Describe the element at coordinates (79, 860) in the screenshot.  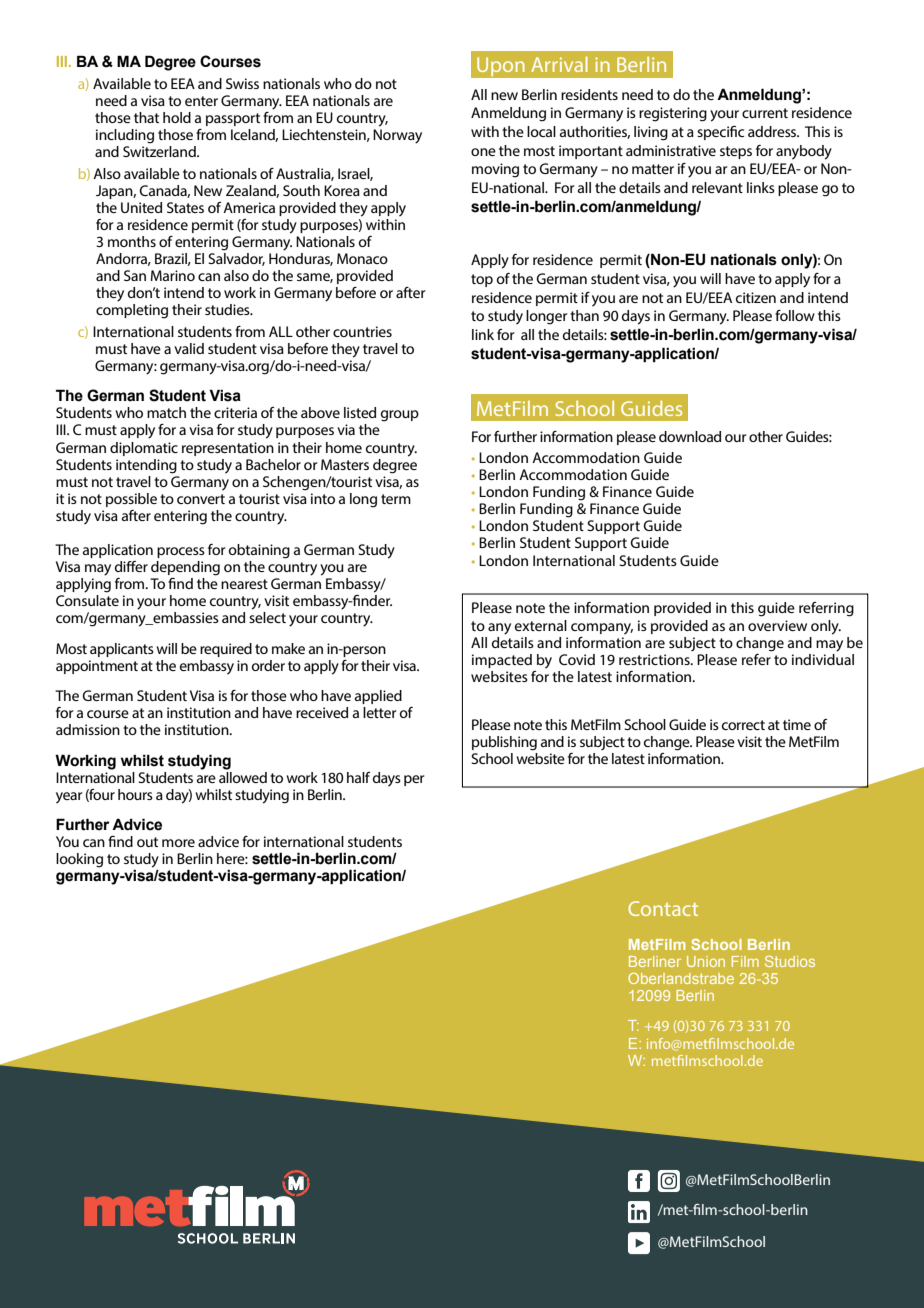
I see `looking` at that location.
